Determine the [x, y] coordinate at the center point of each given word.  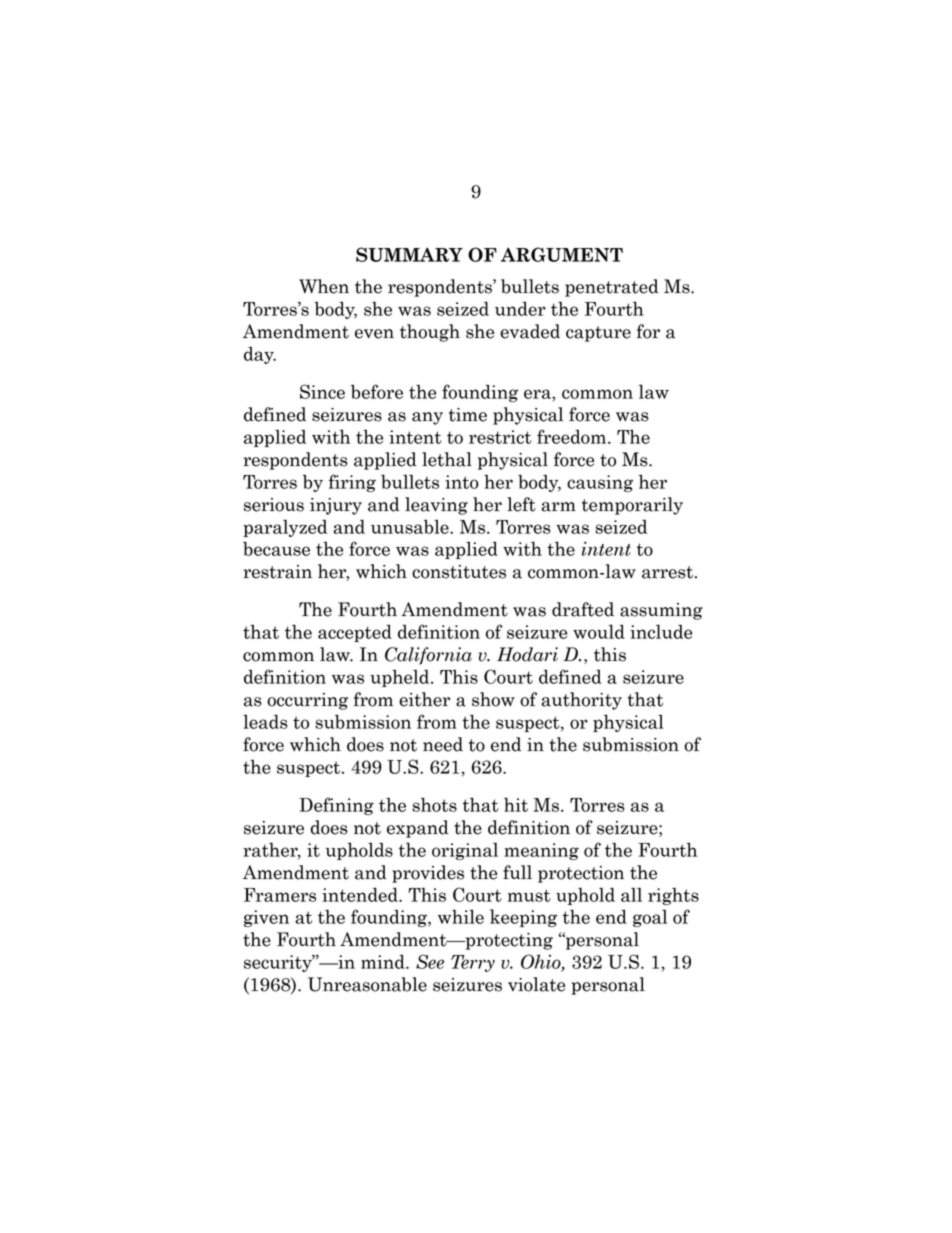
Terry [473, 963]
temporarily [632, 506]
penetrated [612, 288]
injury [336, 506]
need [443, 744]
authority [581, 701]
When [324, 286]
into [462, 482]
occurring [307, 701]
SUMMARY [409, 254]
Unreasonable [367, 984]
